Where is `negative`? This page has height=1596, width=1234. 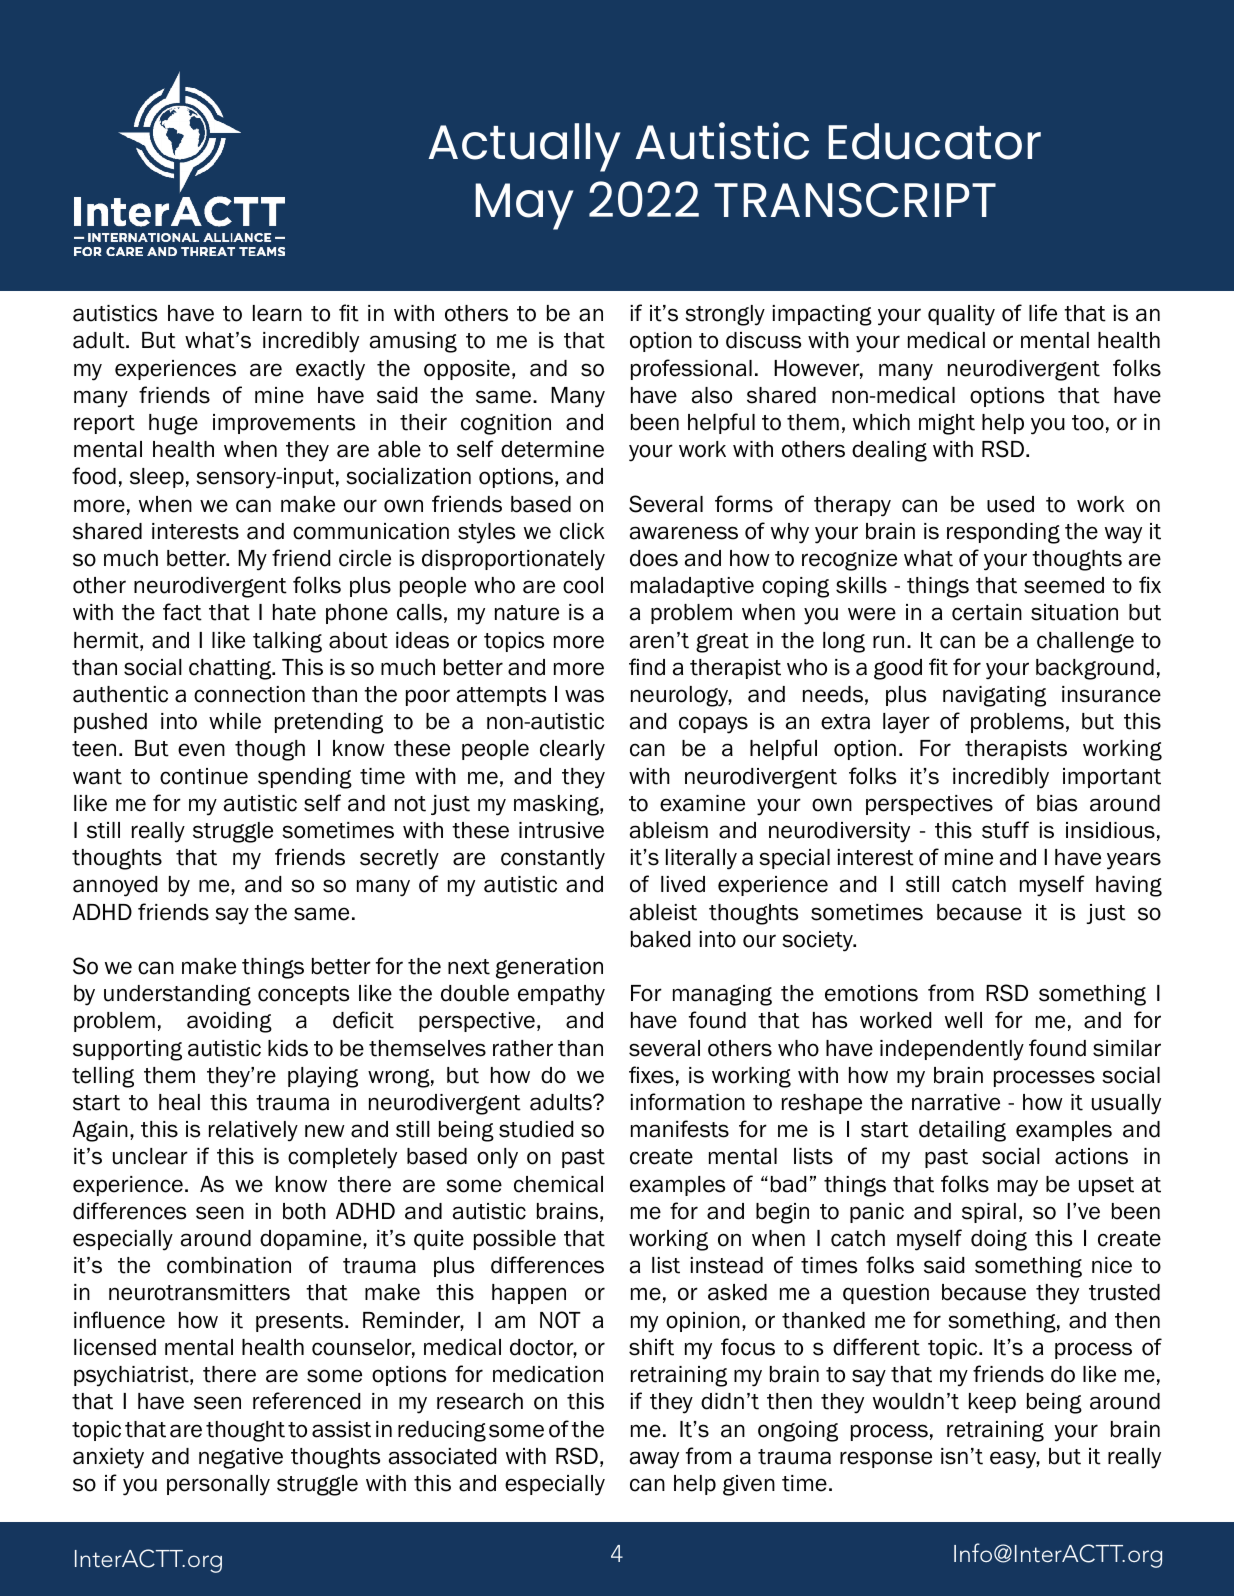
negative is located at coordinates (241, 1458).
